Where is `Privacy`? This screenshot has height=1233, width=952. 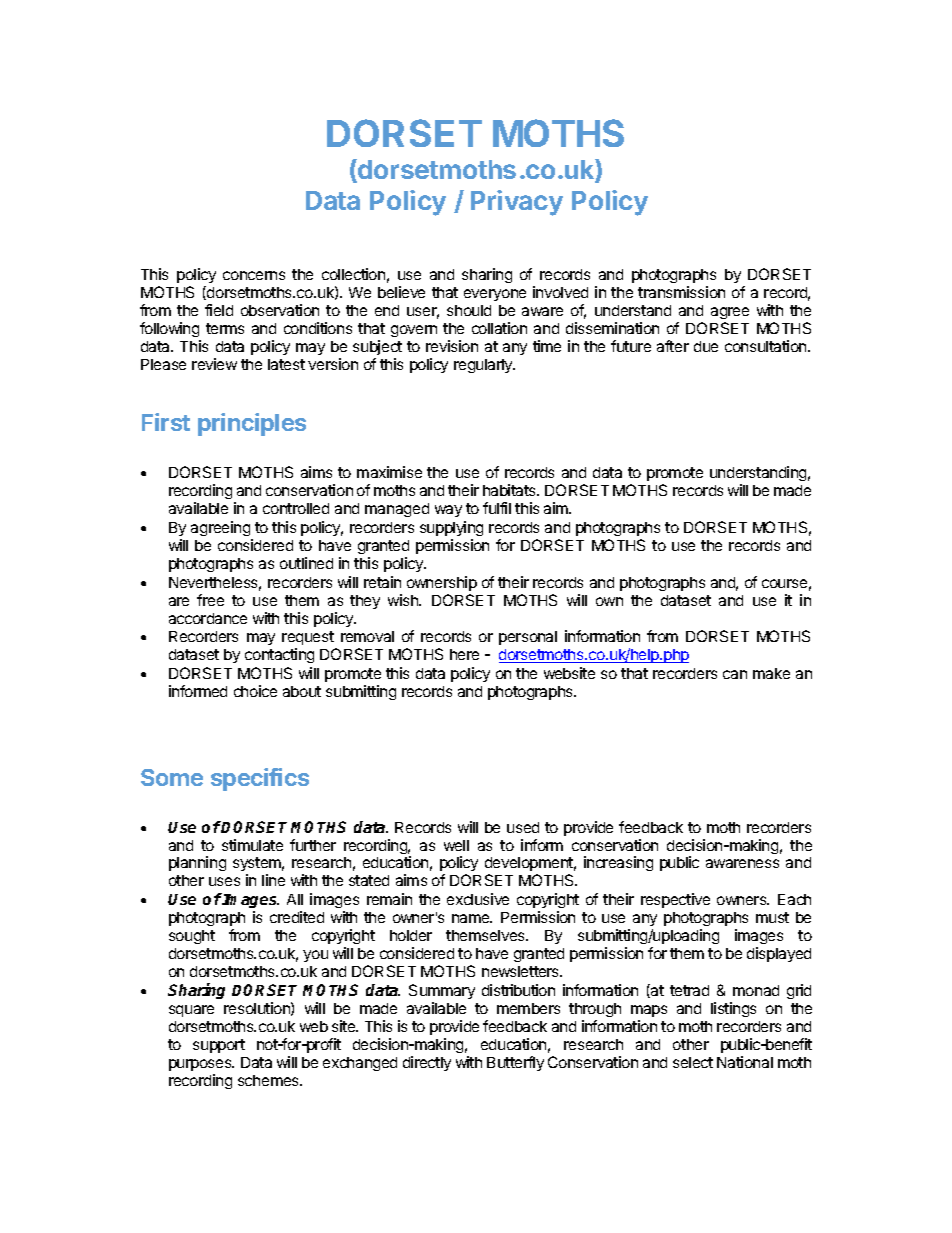
Privacy is located at coordinates (517, 203).
